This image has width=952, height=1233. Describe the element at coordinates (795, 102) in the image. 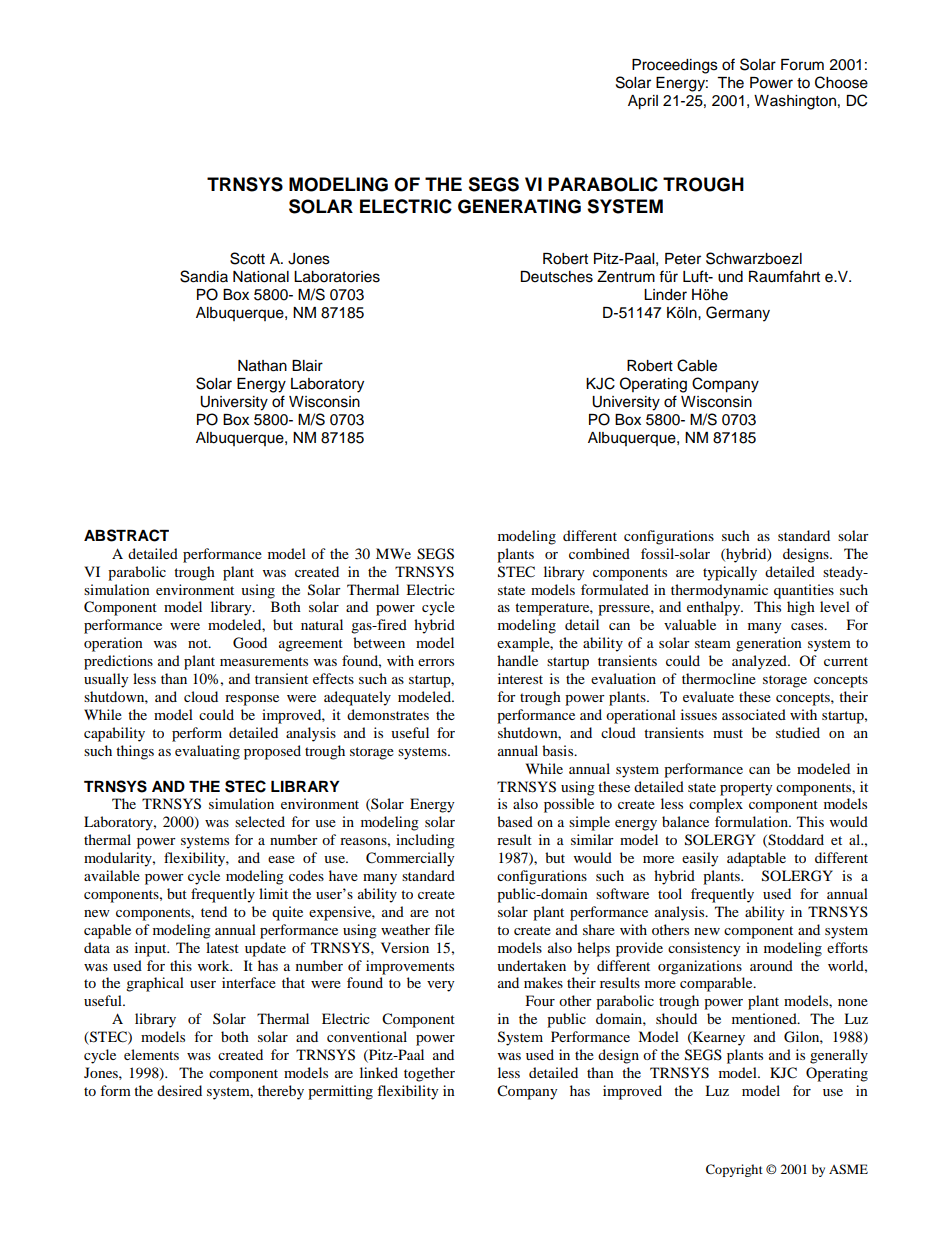

I see `Washington` at that location.
